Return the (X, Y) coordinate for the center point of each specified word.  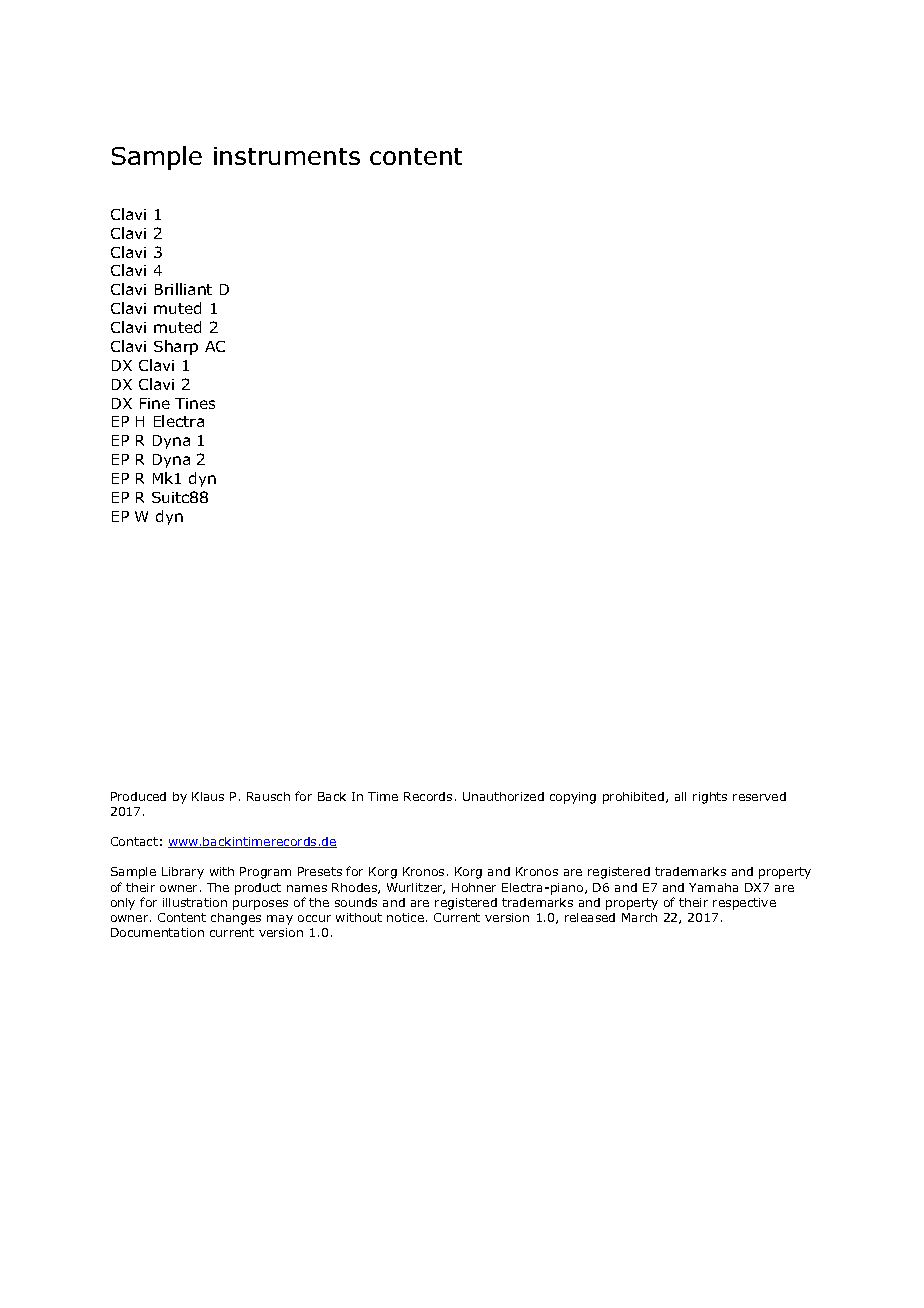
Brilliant (183, 289)
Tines (195, 403)
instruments (287, 156)
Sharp (176, 347)
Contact (134, 841)
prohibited (633, 798)
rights (710, 798)
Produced (138, 796)
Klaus (208, 796)
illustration (195, 902)
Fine (155, 403)
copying (573, 798)
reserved (759, 796)
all (680, 796)
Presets (320, 871)
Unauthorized (503, 796)
